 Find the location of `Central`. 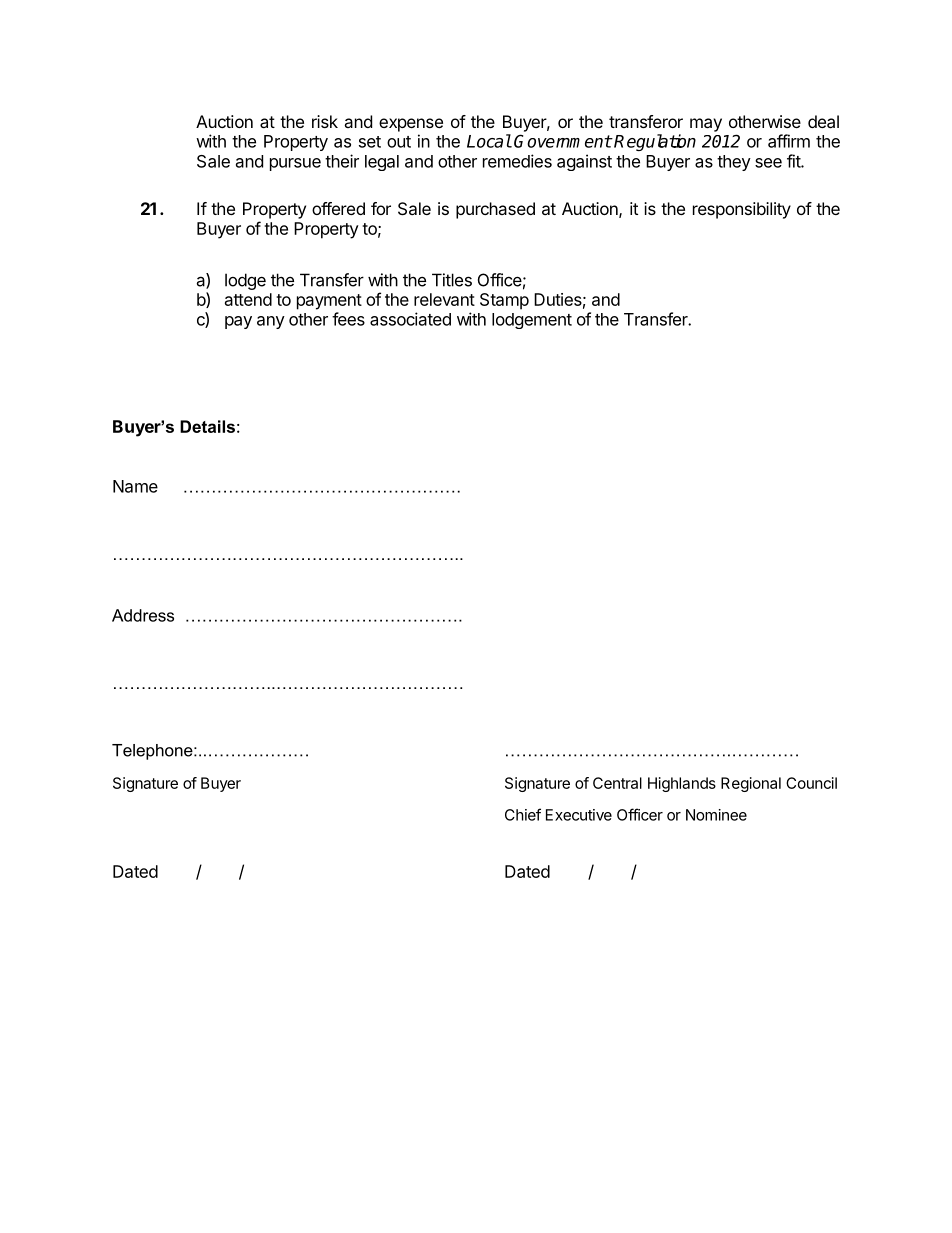

Central is located at coordinates (617, 783).
